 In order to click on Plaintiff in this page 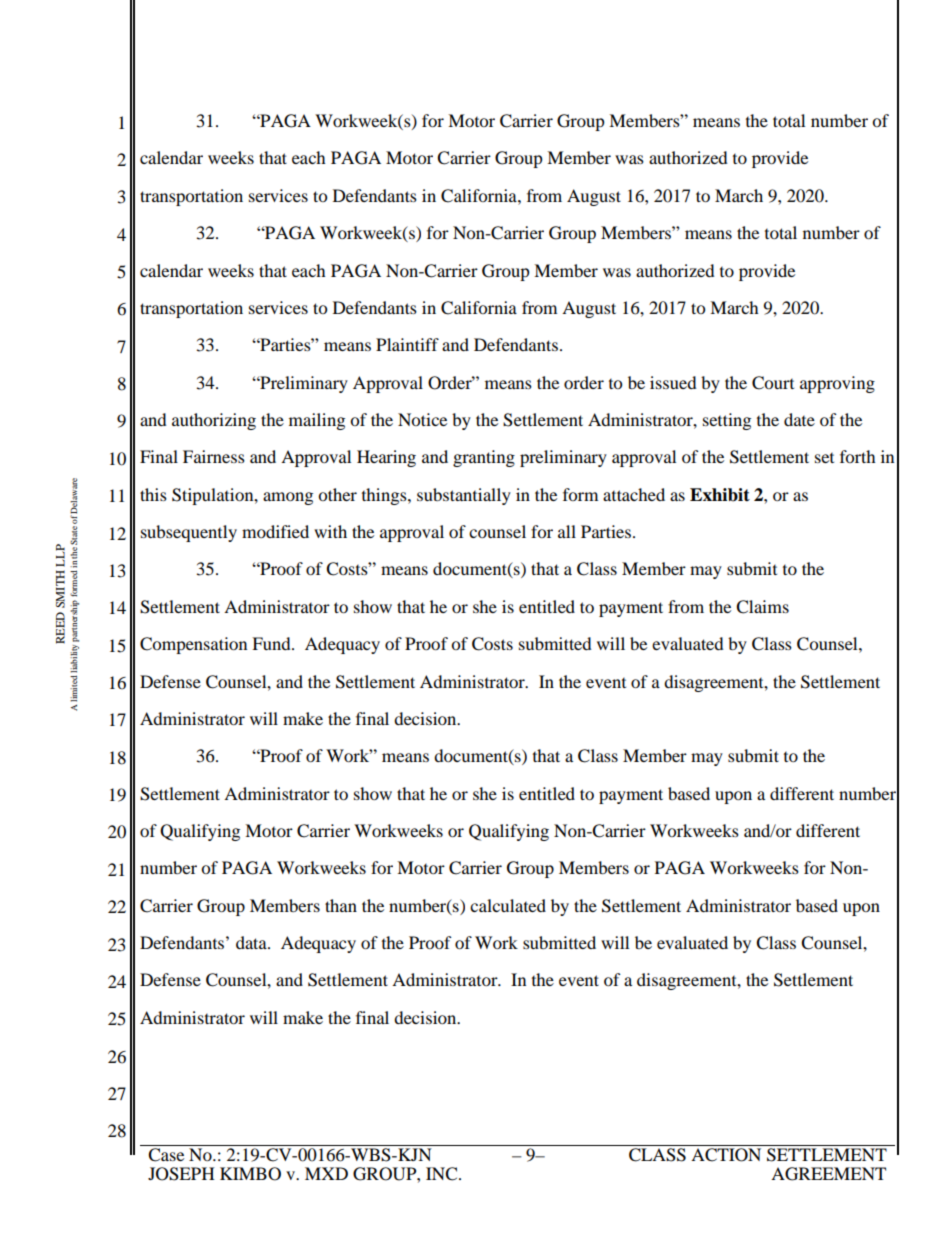, I will do `click(407, 344)`.
